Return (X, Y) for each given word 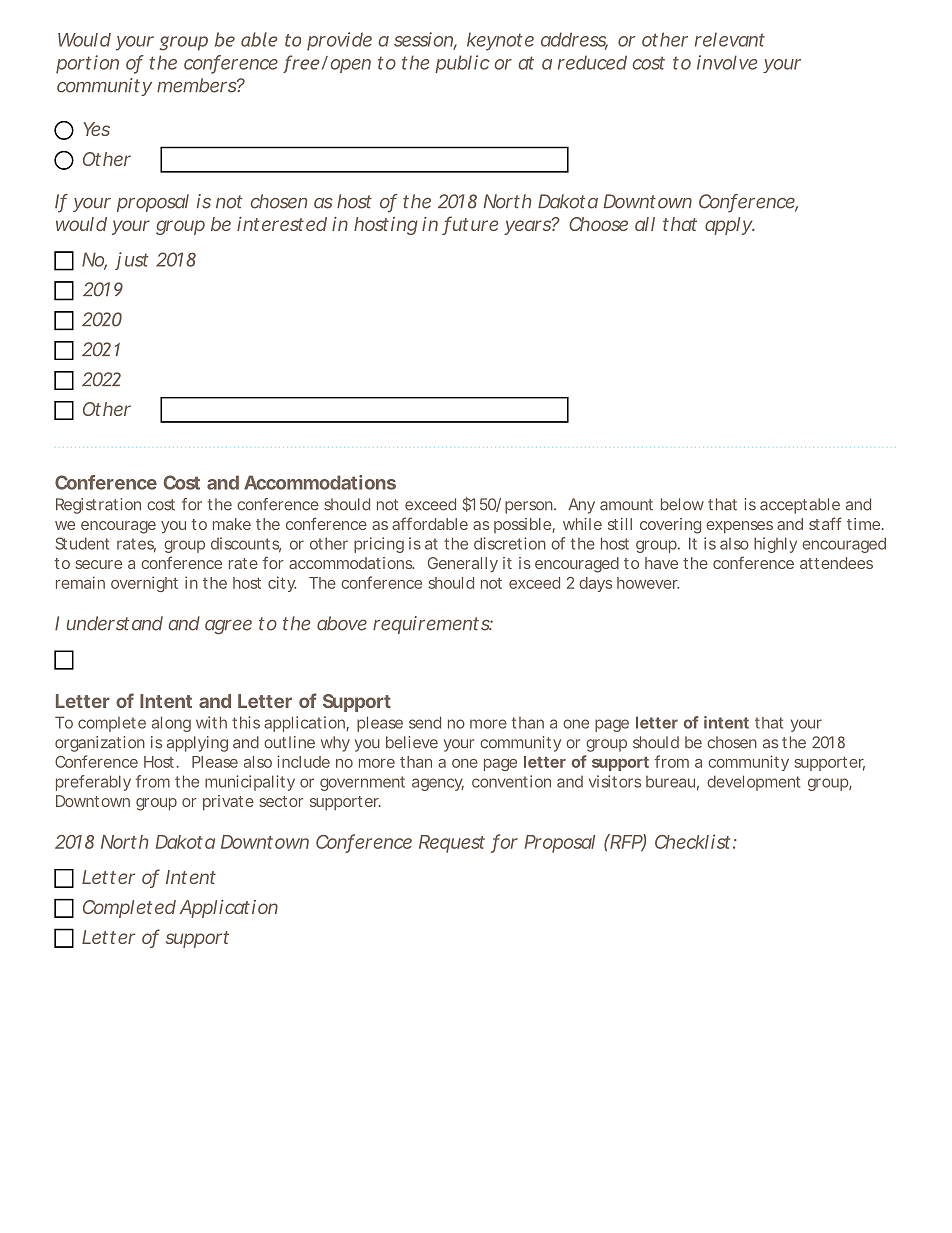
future (470, 225)
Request (452, 844)
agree (228, 627)
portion (87, 64)
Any (582, 506)
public (462, 64)
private (228, 803)
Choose (598, 224)
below (682, 504)
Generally (463, 565)
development (753, 783)
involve (727, 62)
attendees (836, 563)
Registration (98, 506)
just (131, 261)
